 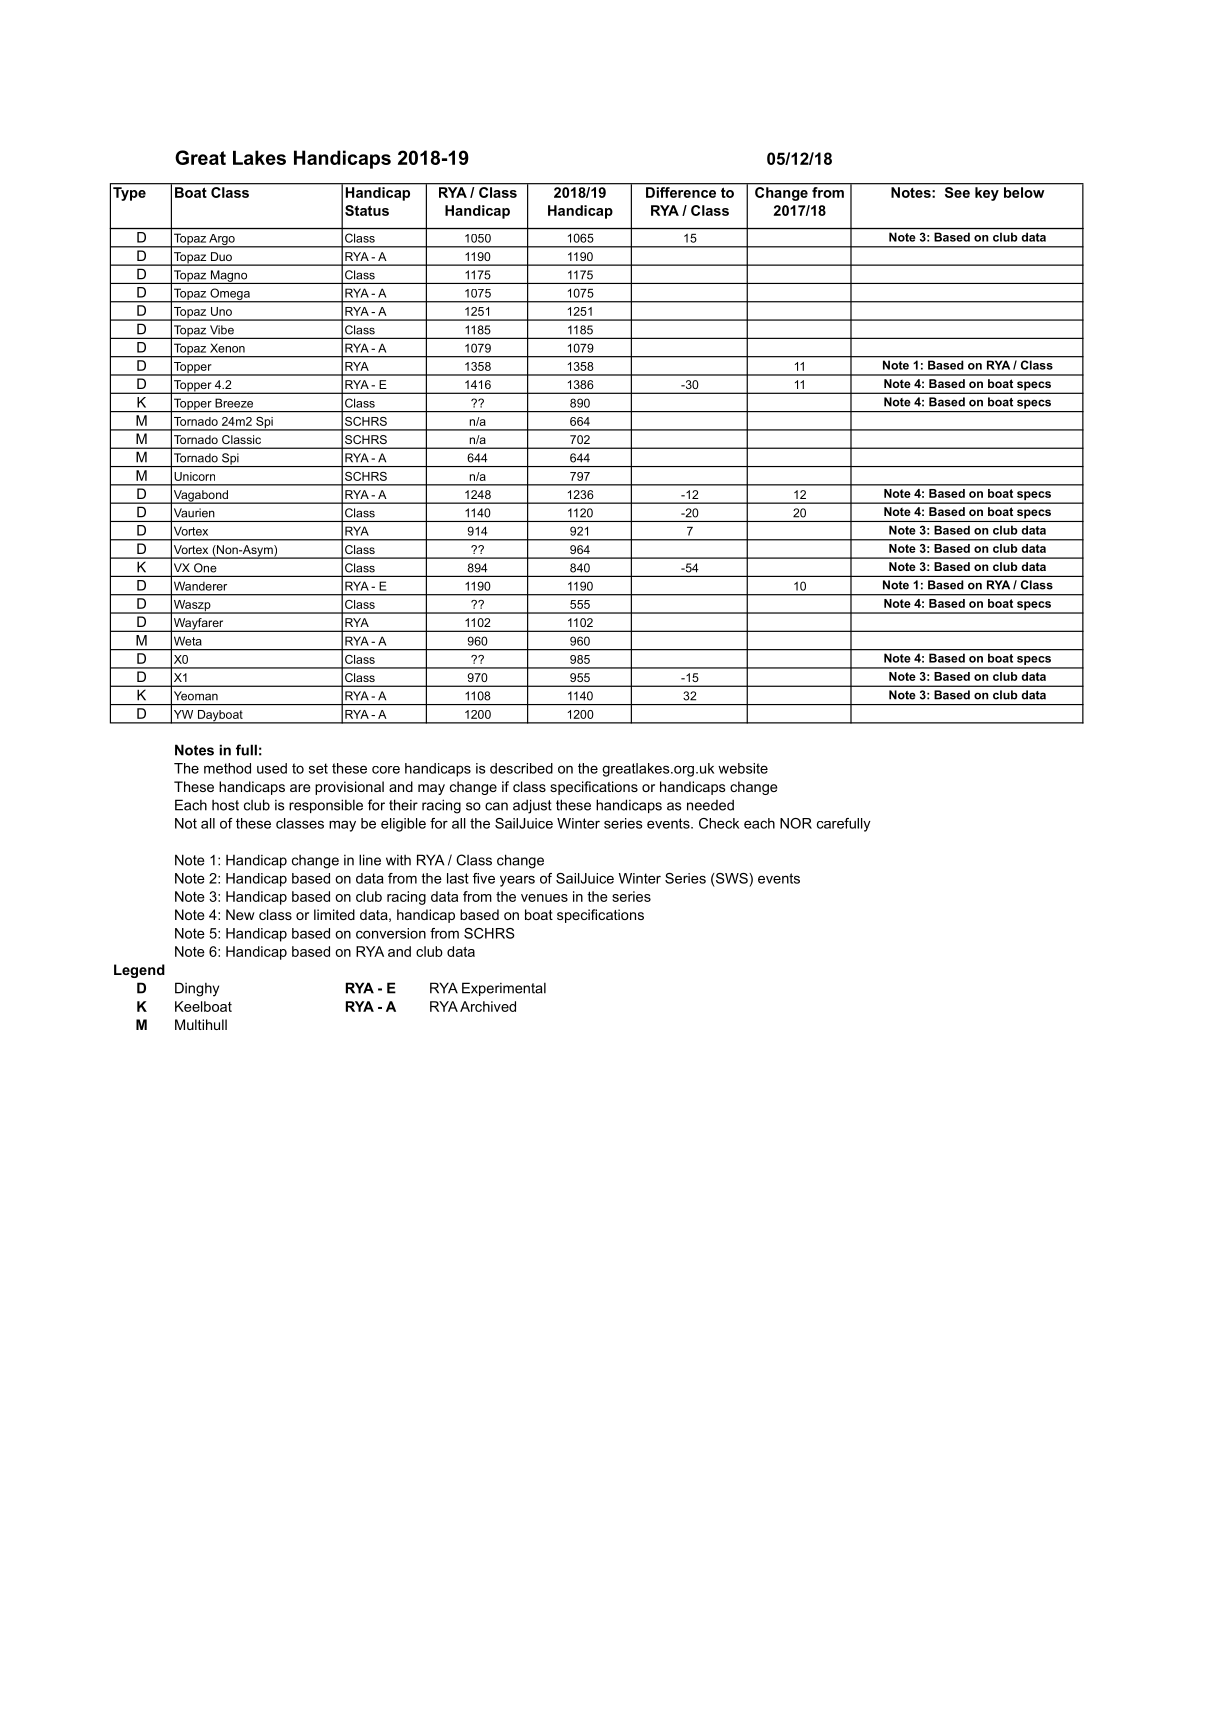 I want to click on Argo, so click(x=222, y=241).
